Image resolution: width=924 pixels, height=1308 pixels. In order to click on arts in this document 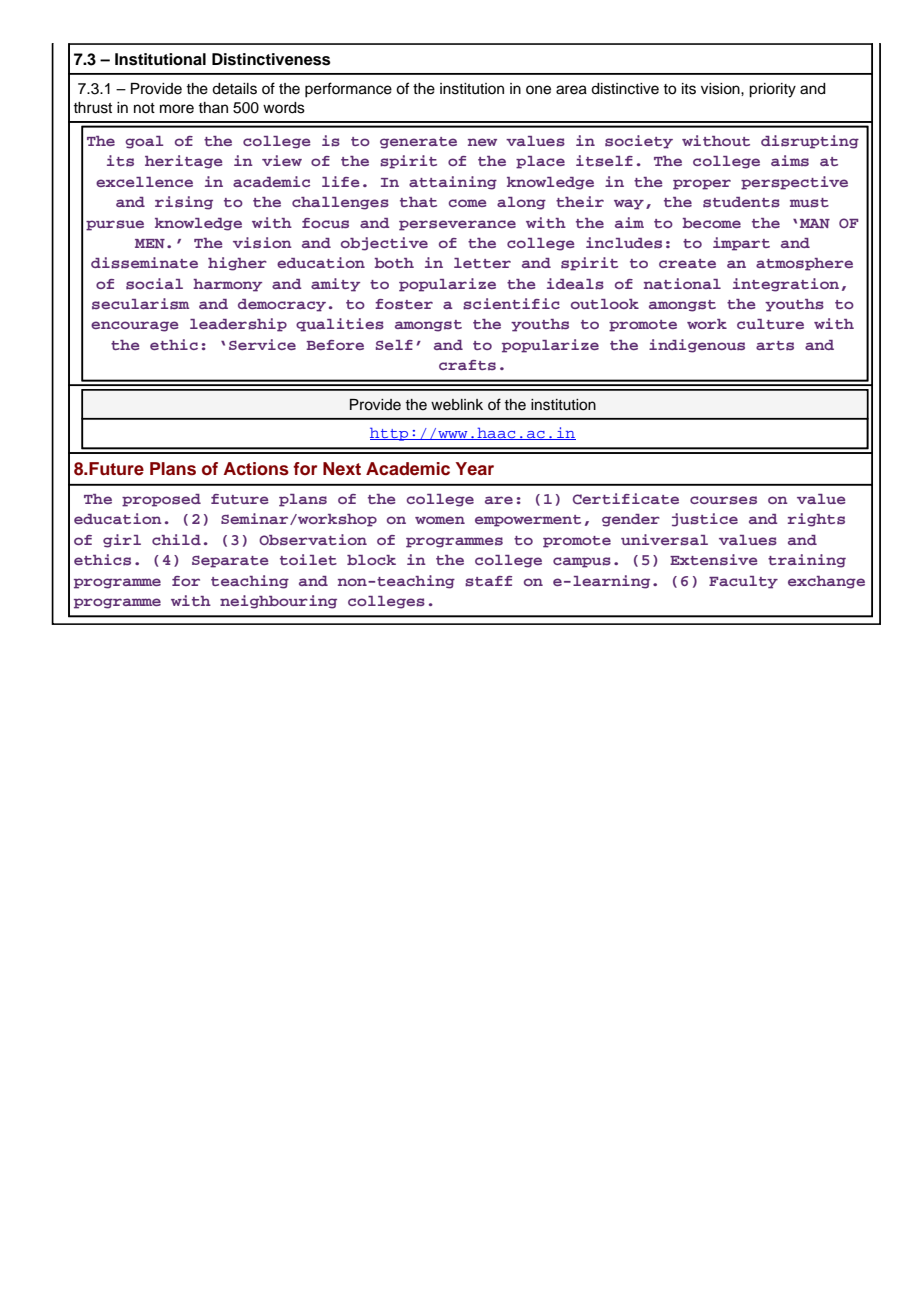, I will do `click(775, 345)`.
